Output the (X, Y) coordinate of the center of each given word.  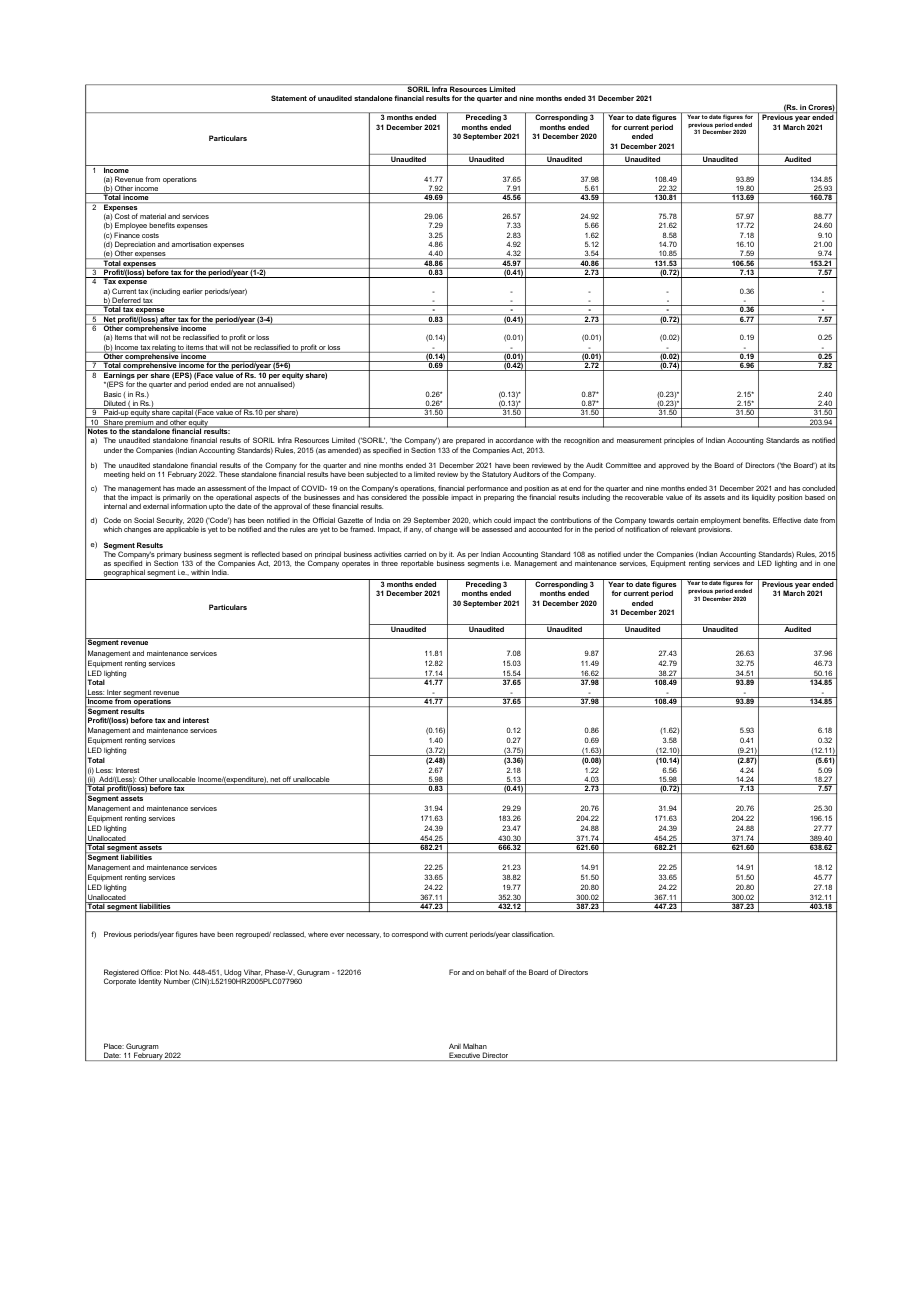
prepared (470, 442)
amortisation (191, 244)
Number (177, 981)
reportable (417, 564)
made (186, 488)
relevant (683, 529)
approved (674, 466)
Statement (289, 98)
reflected (266, 554)
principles (679, 441)
